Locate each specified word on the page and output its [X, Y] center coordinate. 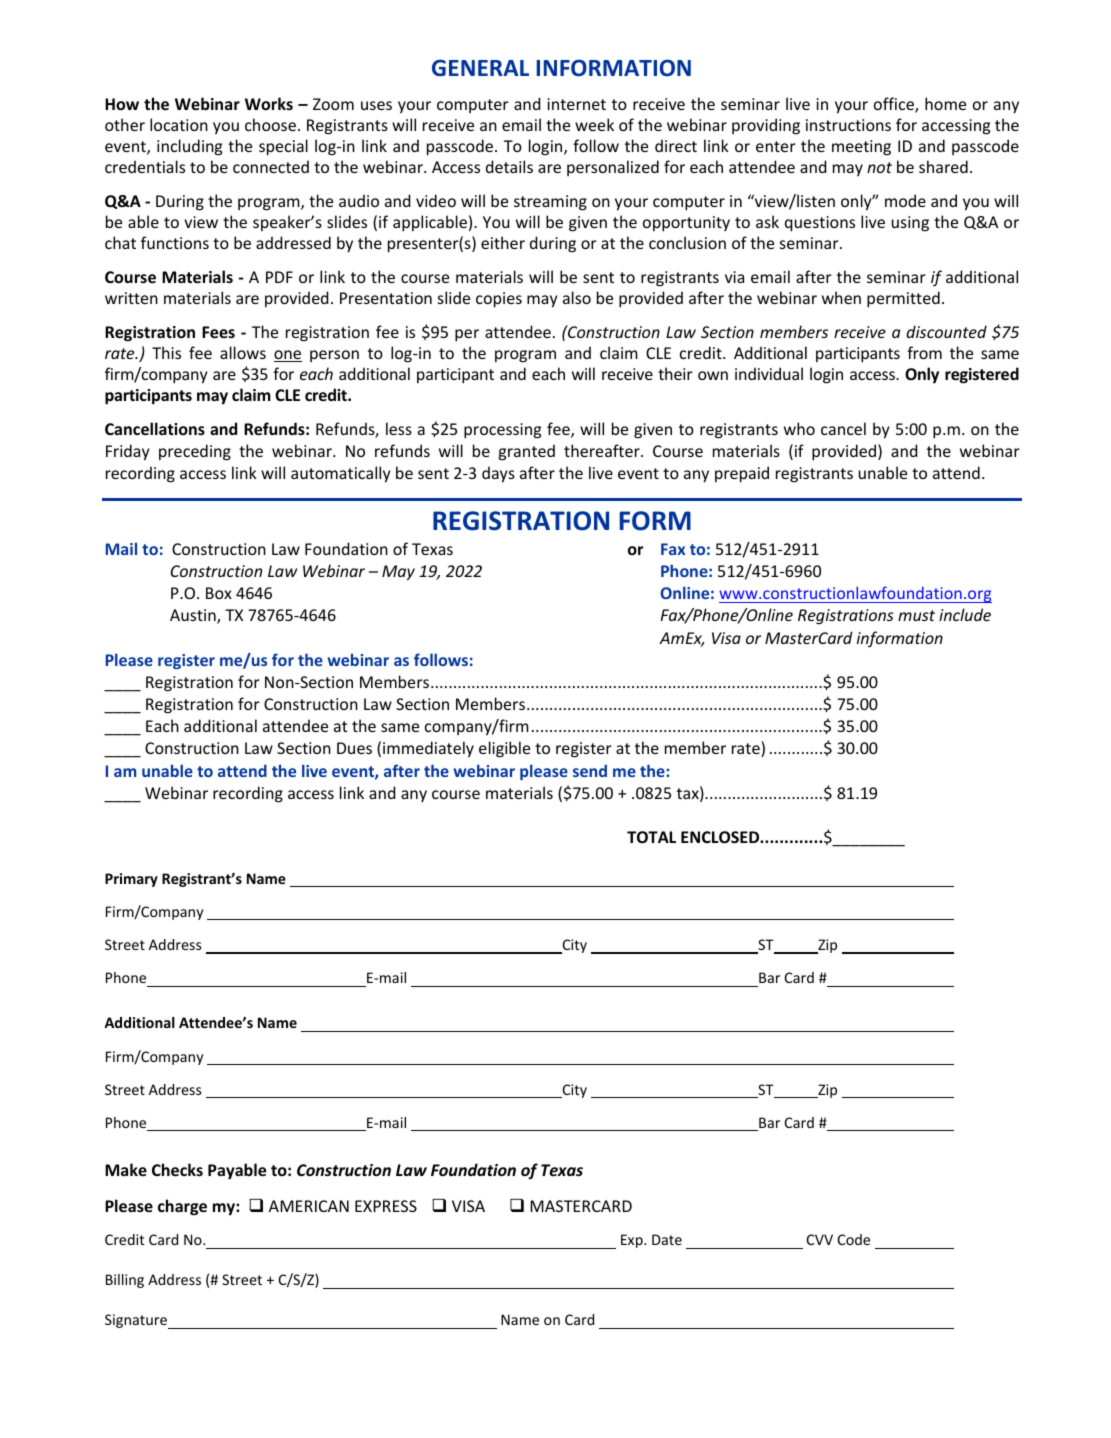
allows [243, 352]
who [799, 428]
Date [667, 1239]
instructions [848, 125]
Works [269, 103]
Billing [125, 1281]
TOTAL [651, 837]
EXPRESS [386, 1206]
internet [576, 104]
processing [502, 431]
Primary [131, 880]
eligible [504, 749]
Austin [194, 616]
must [916, 615]
